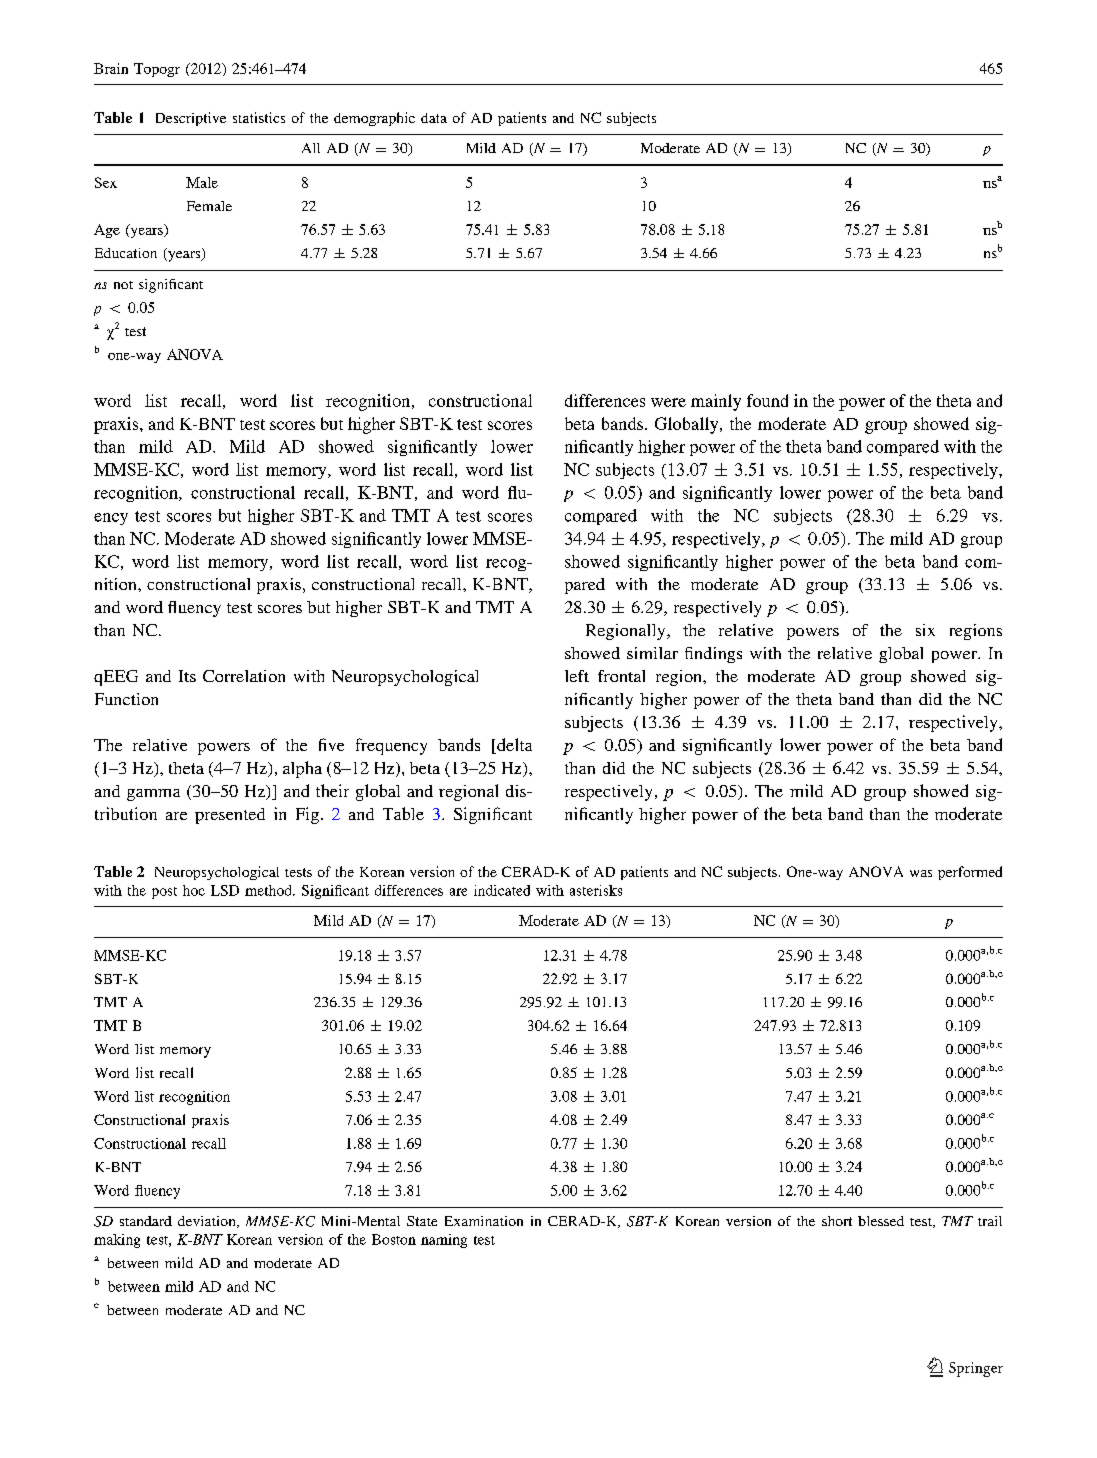  What do you see at coordinates (484, 1221) in the document?
I see `Examination` at bounding box center [484, 1221].
